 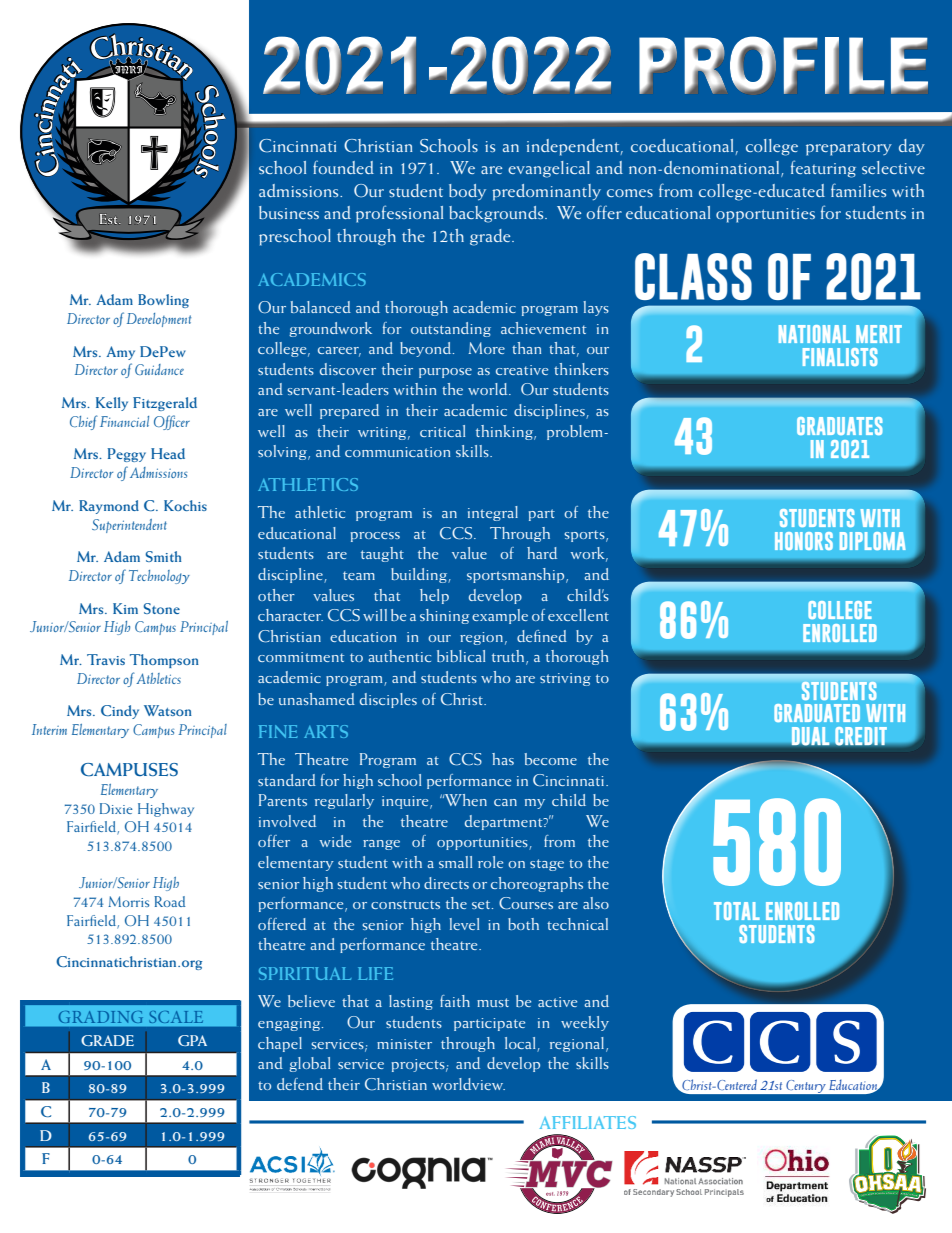 What do you see at coordinates (168, 710) in the document?
I see `Watson` at bounding box center [168, 710].
